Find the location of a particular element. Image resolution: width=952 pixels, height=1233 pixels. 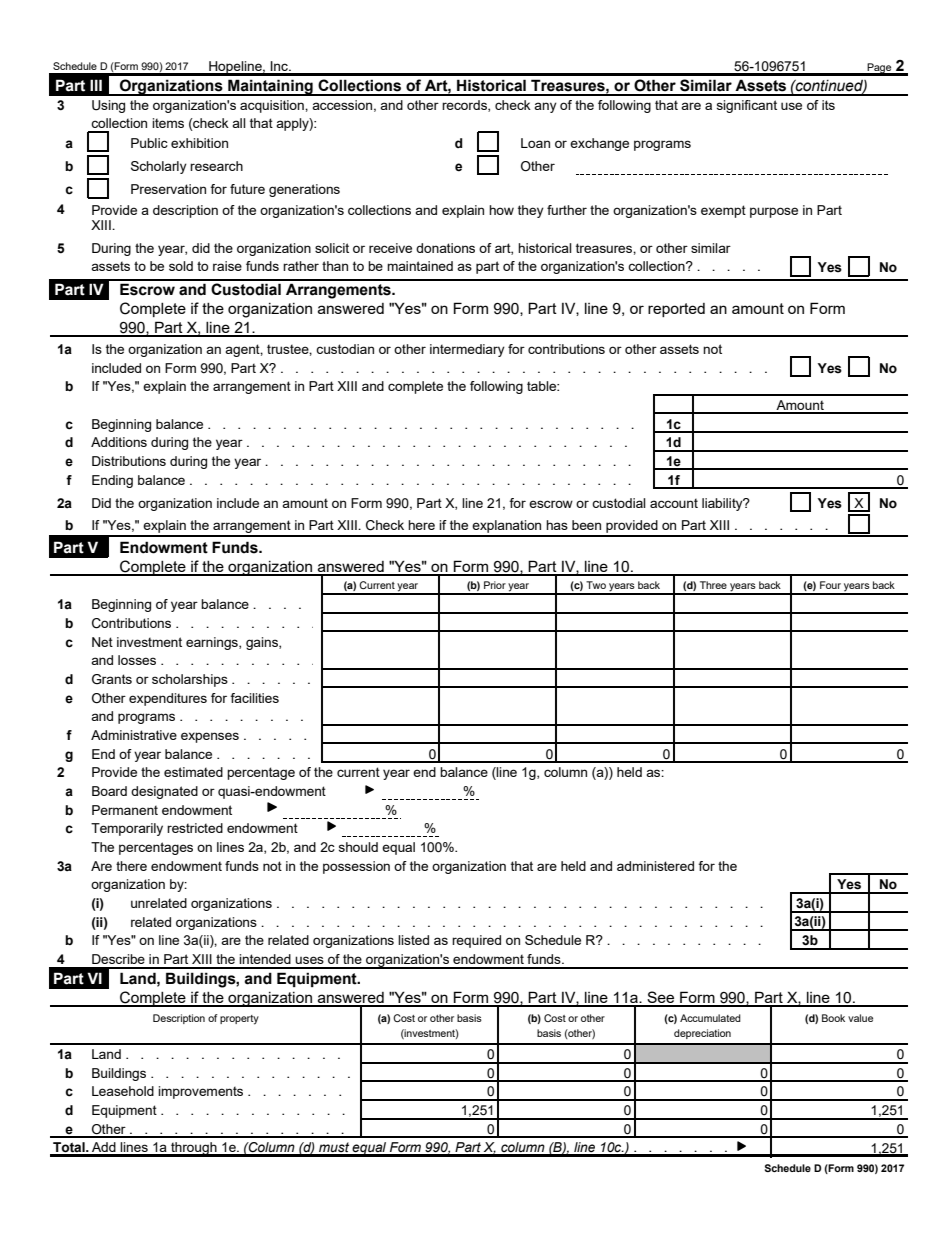

items is located at coordinates (168, 123).
